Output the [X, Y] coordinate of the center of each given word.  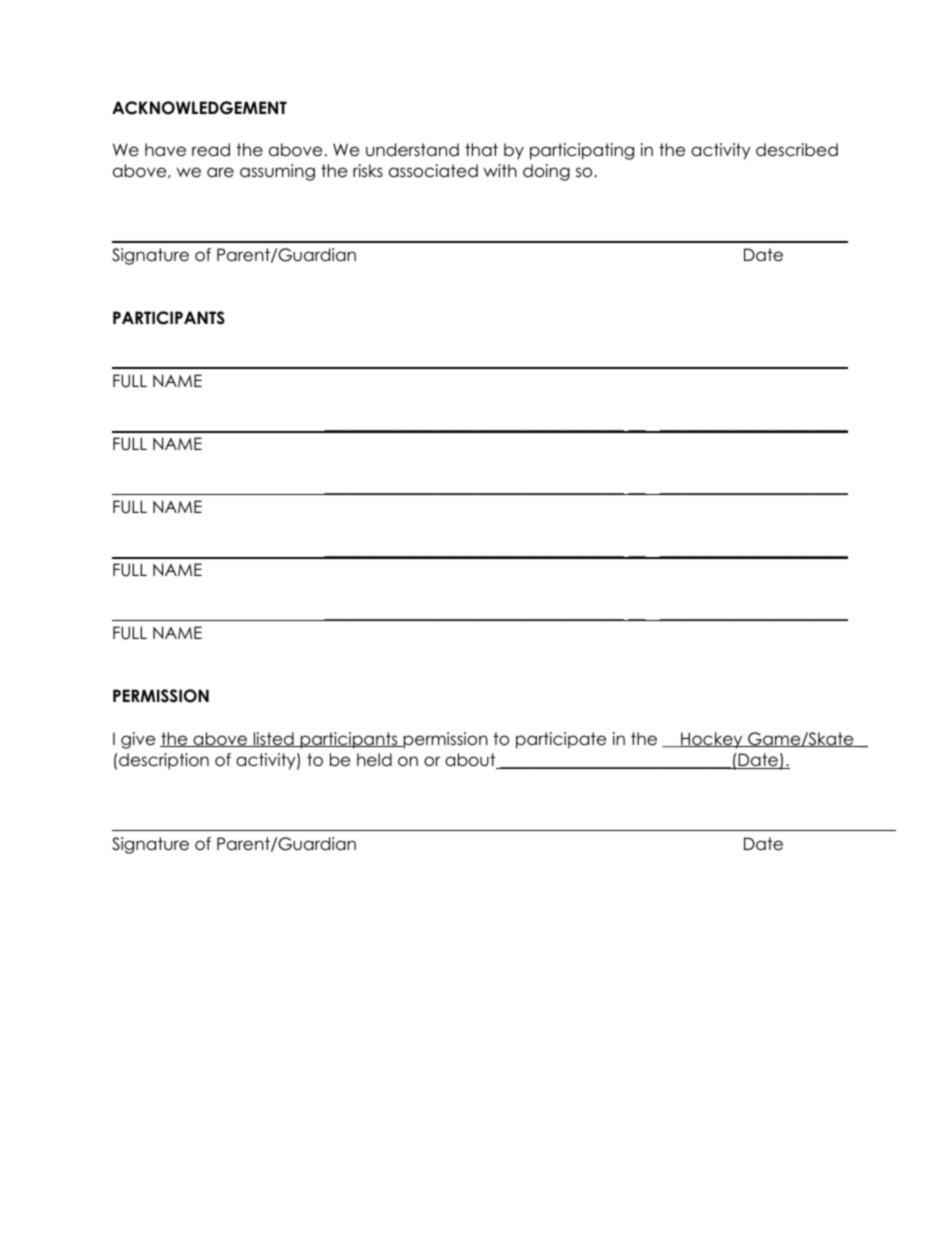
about [471, 761]
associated [433, 171]
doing [546, 172]
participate [561, 740]
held [374, 760]
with [500, 170]
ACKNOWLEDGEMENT [199, 108]
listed [273, 739]
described [797, 150]
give [138, 740]
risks [368, 171]
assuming [277, 172]
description [164, 761]
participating [582, 151]
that [481, 150]
